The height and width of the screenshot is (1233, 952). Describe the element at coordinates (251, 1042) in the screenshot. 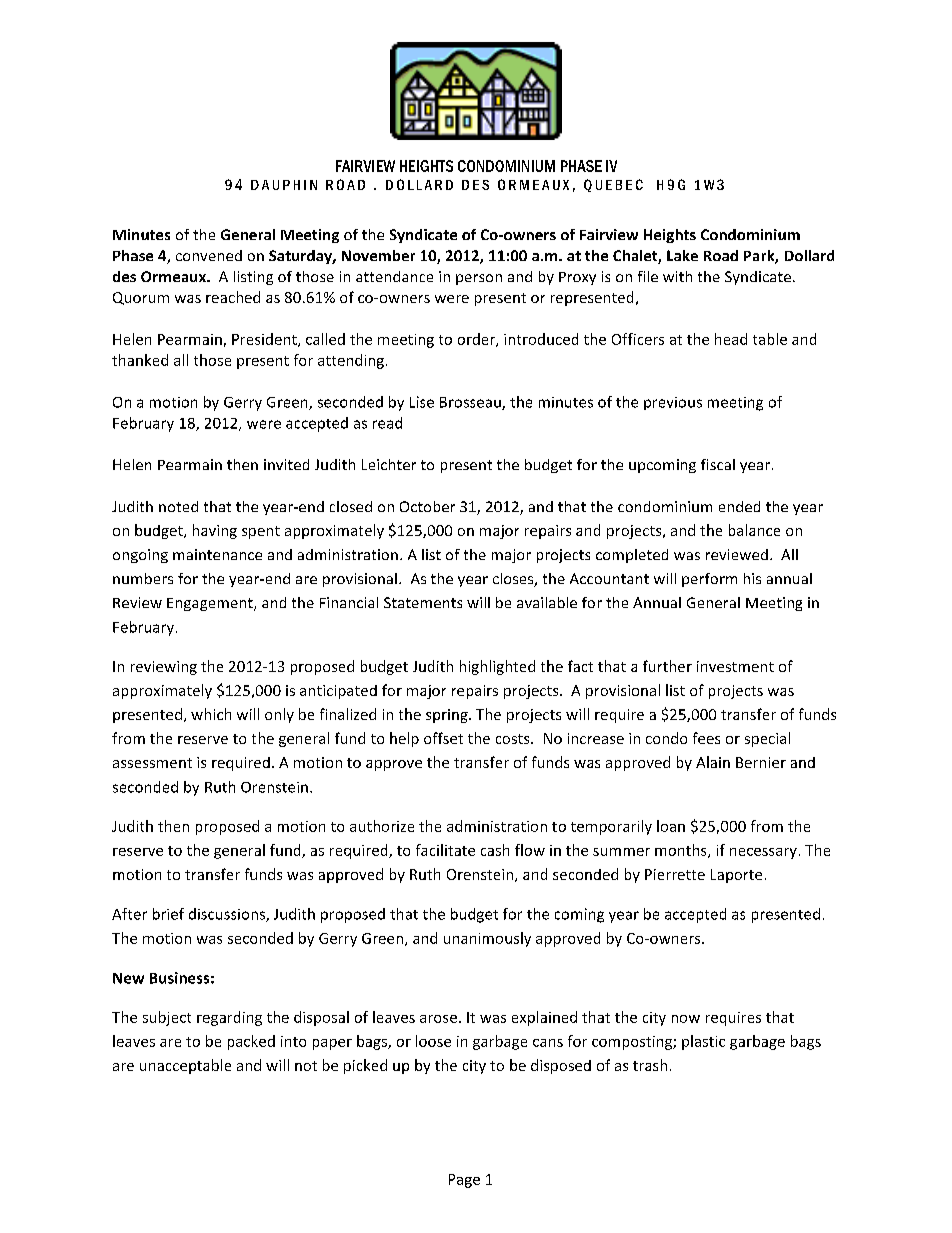

I see `packed` at that location.
